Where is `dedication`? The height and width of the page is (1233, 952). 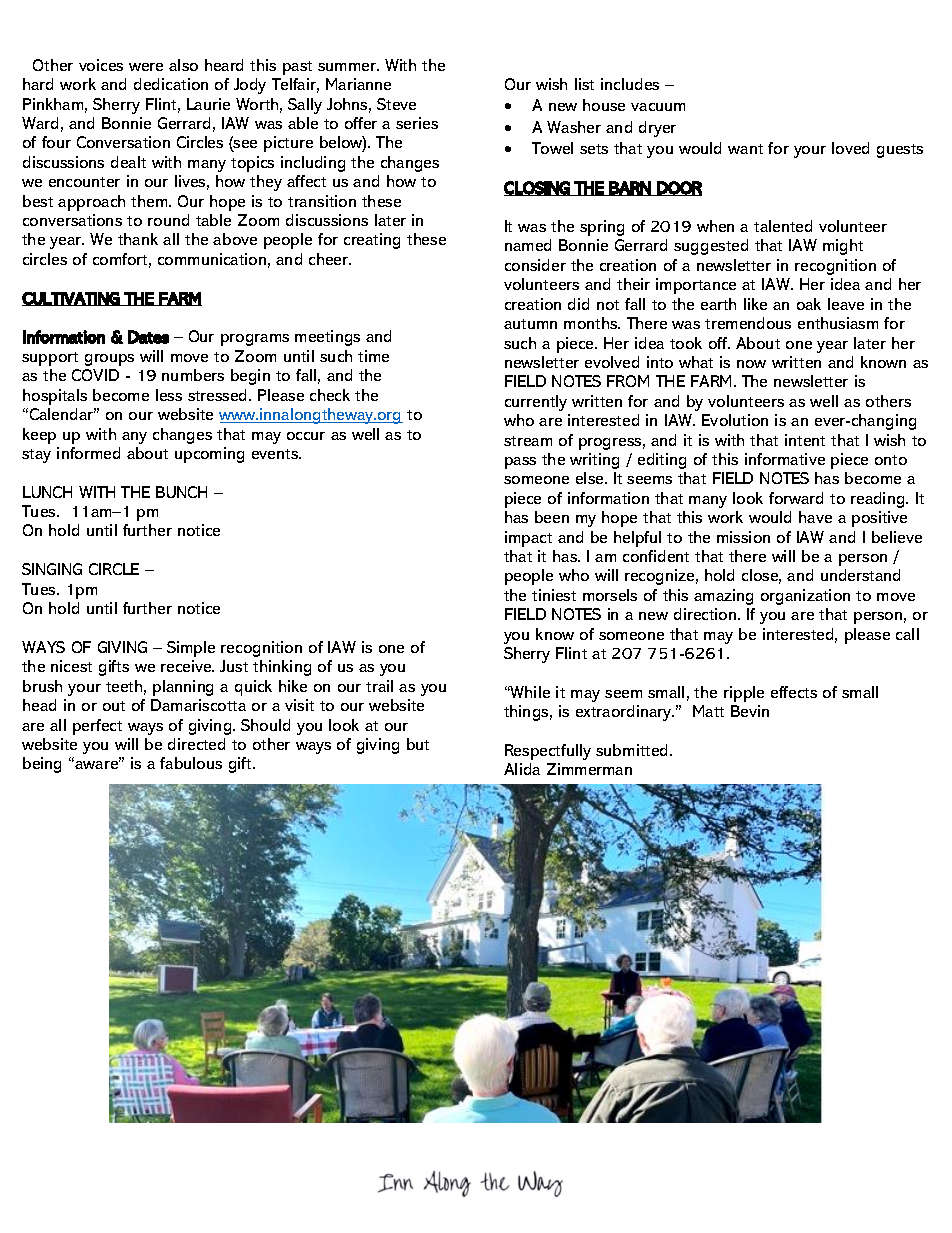 dedication is located at coordinates (171, 84).
